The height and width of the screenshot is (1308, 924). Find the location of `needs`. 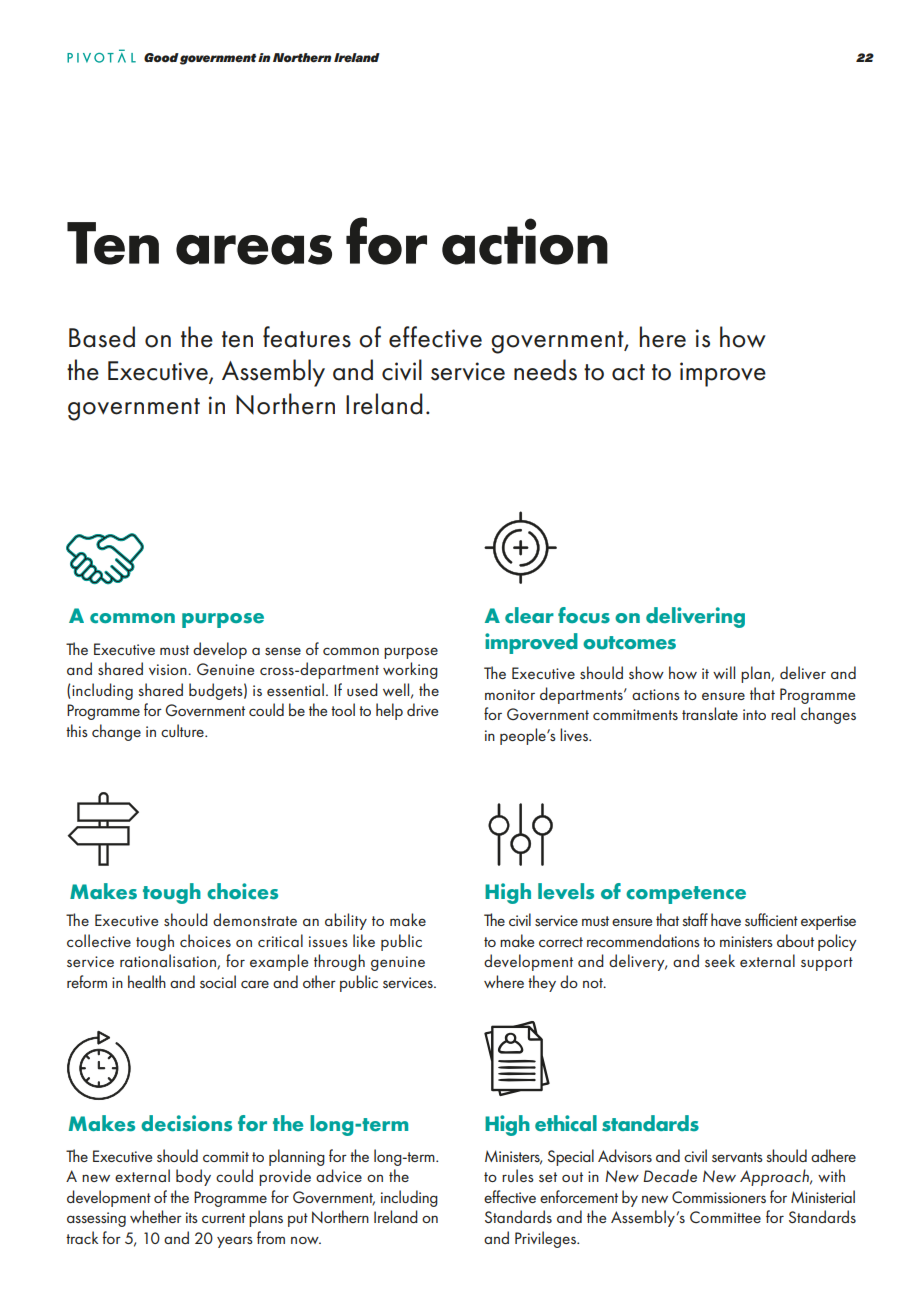

needs is located at coordinates (545, 370).
